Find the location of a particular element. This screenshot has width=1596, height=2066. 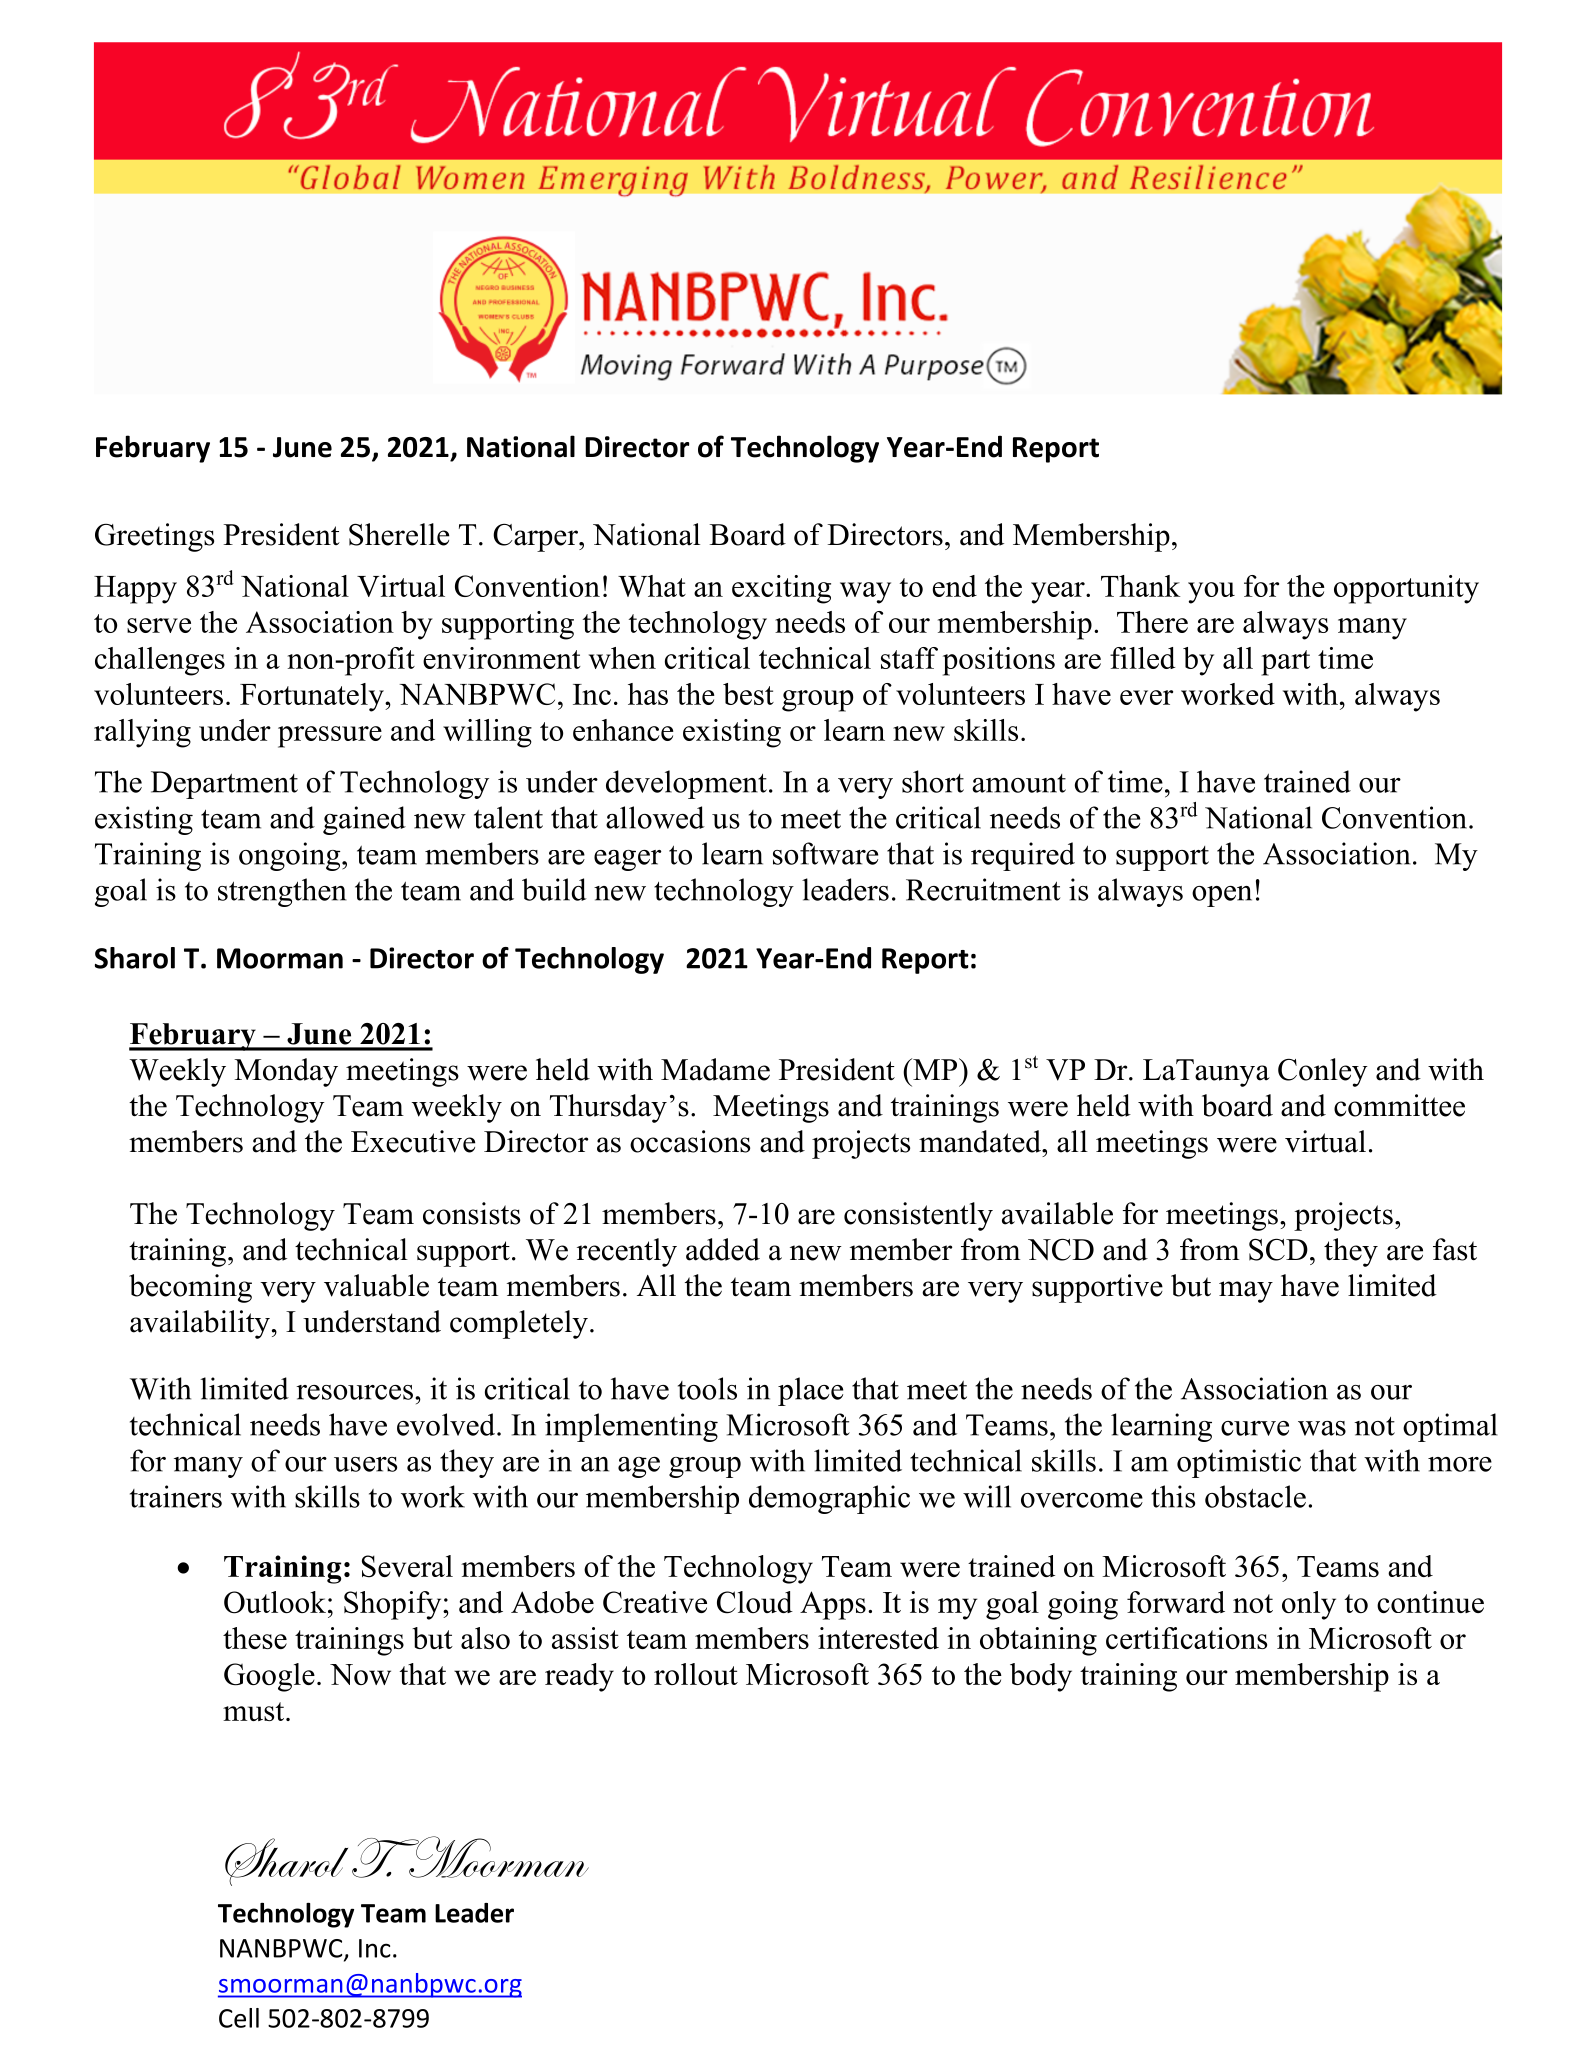

serve is located at coordinates (159, 625).
